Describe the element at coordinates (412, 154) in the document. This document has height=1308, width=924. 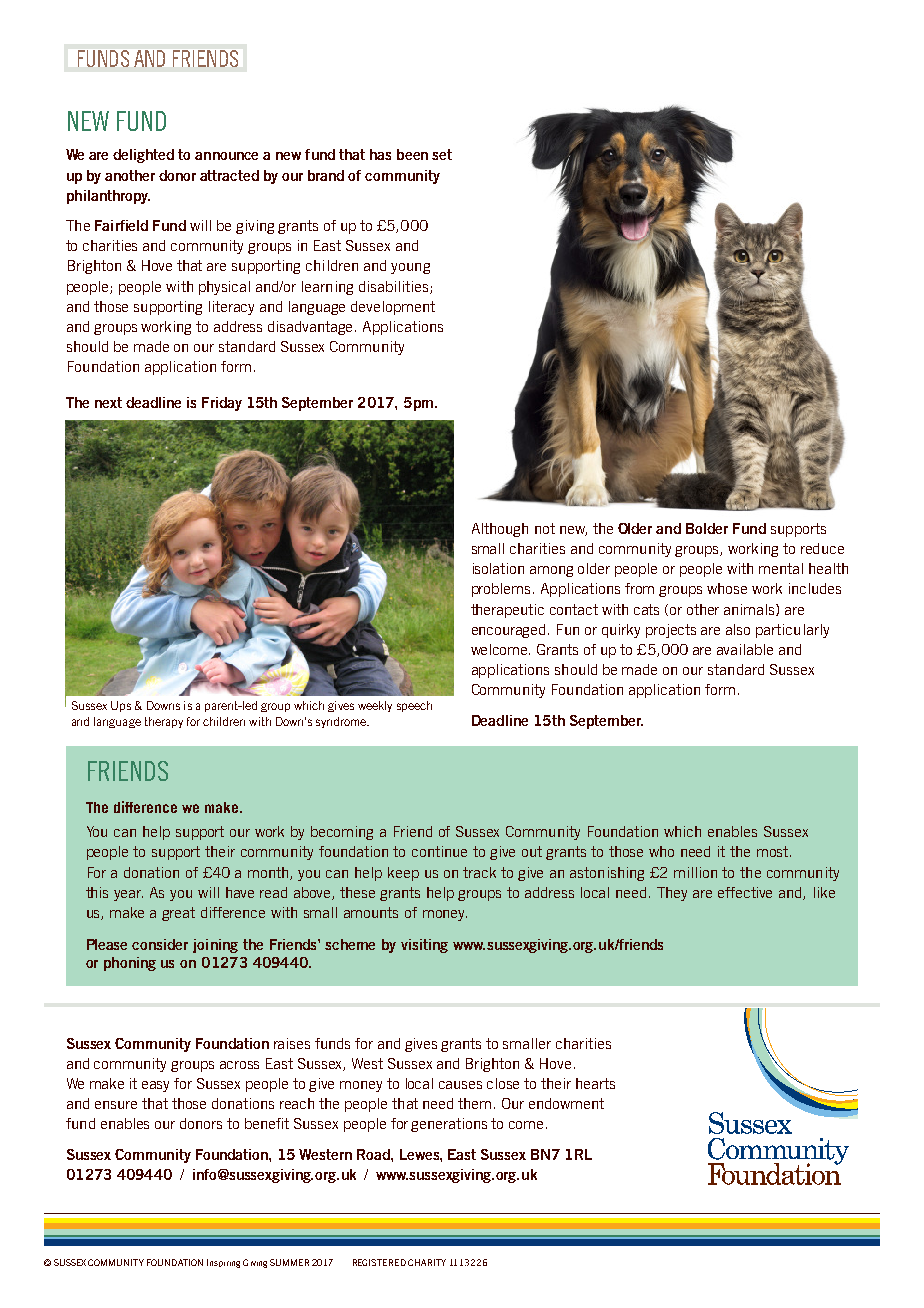
I see `been` at that location.
